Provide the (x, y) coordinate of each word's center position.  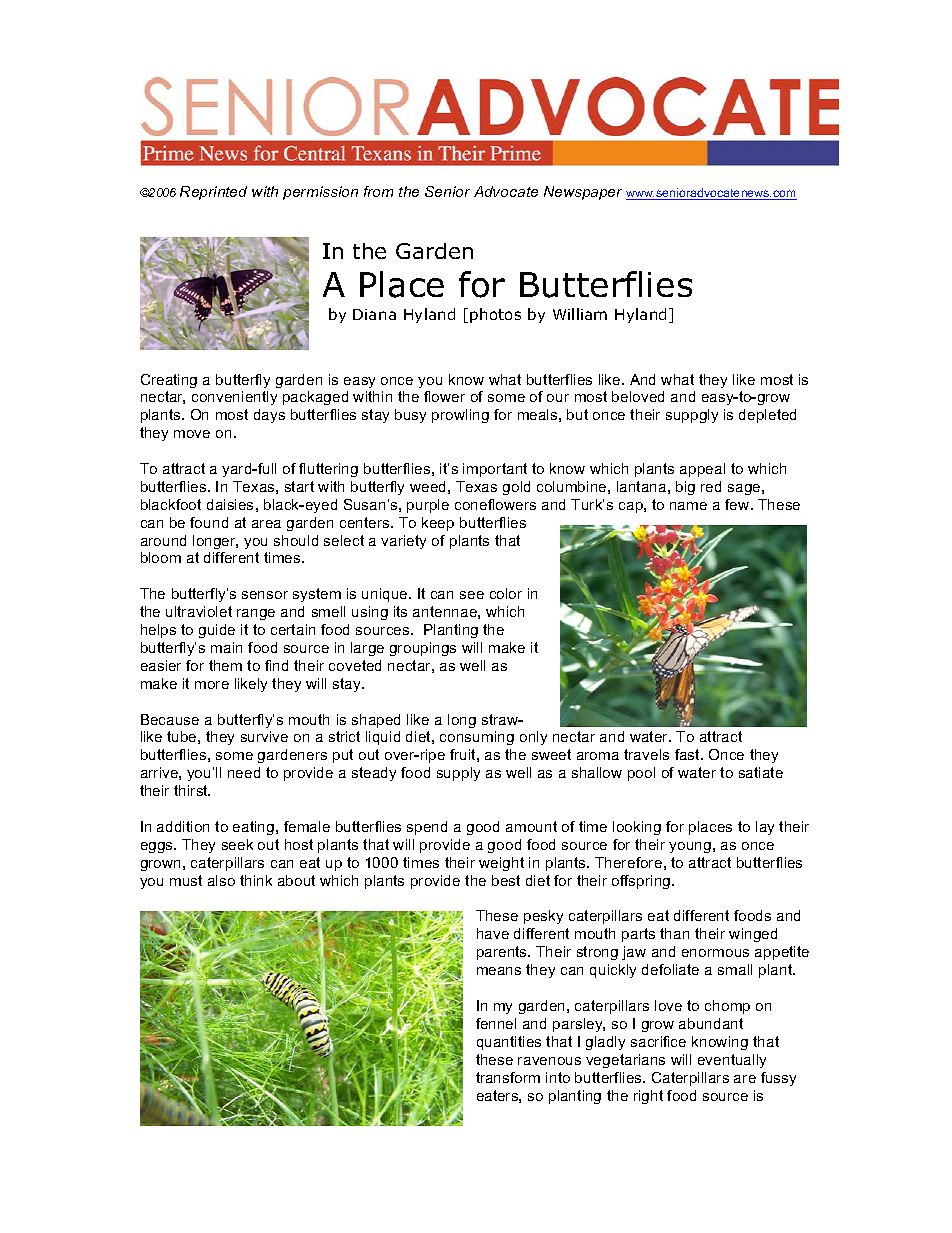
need (244, 772)
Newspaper (583, 193)
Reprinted (213, 193)
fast (688, 754)
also (221, 880)
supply (458, 774)
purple (428, 506)
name (688, 506)
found (209, 522)
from (378, 191)
